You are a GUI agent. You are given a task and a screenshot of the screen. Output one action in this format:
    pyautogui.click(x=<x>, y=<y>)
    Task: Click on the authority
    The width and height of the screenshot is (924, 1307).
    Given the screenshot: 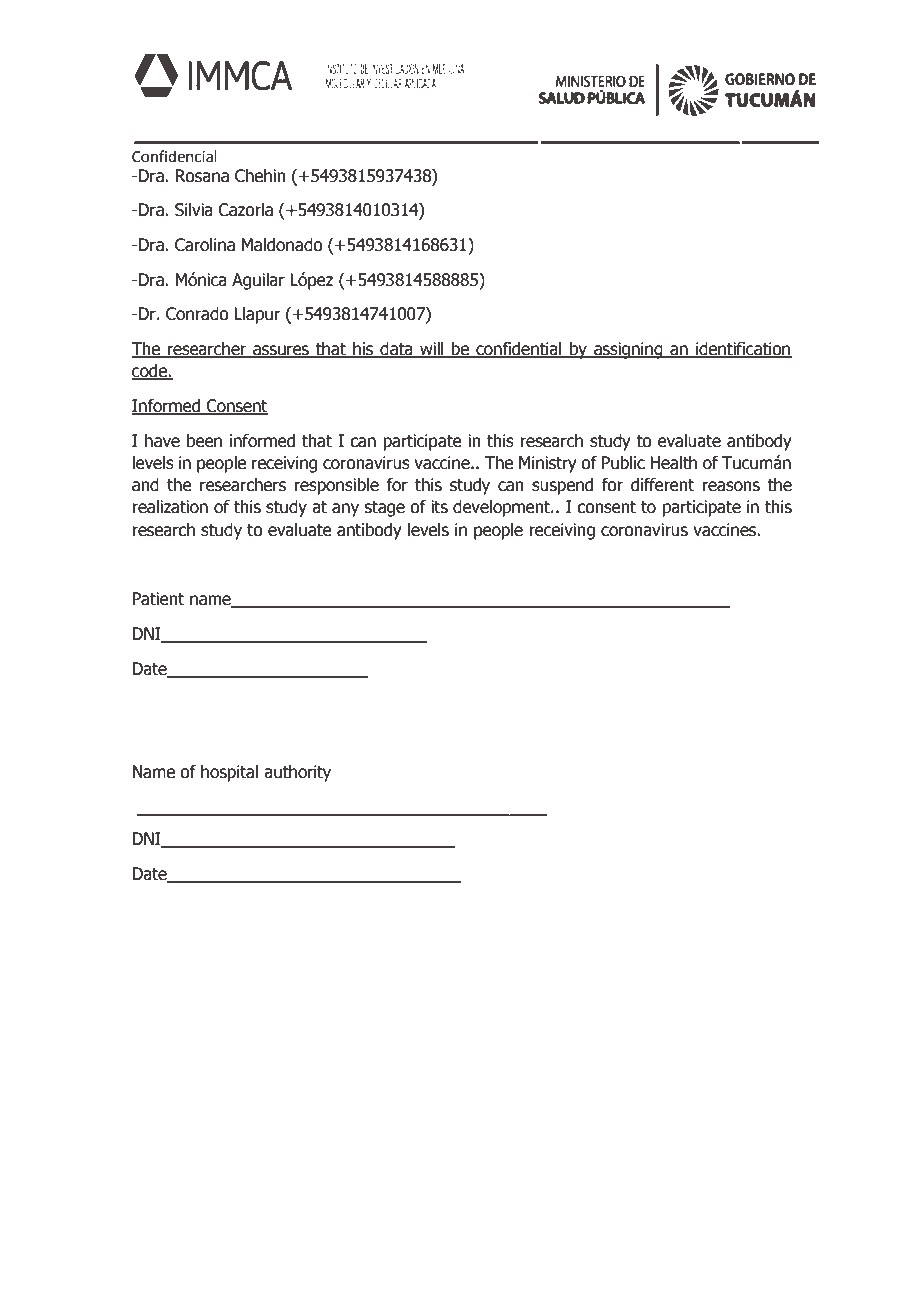 What is the action you would take?
    pyautogui.click(x=297, y=773)
